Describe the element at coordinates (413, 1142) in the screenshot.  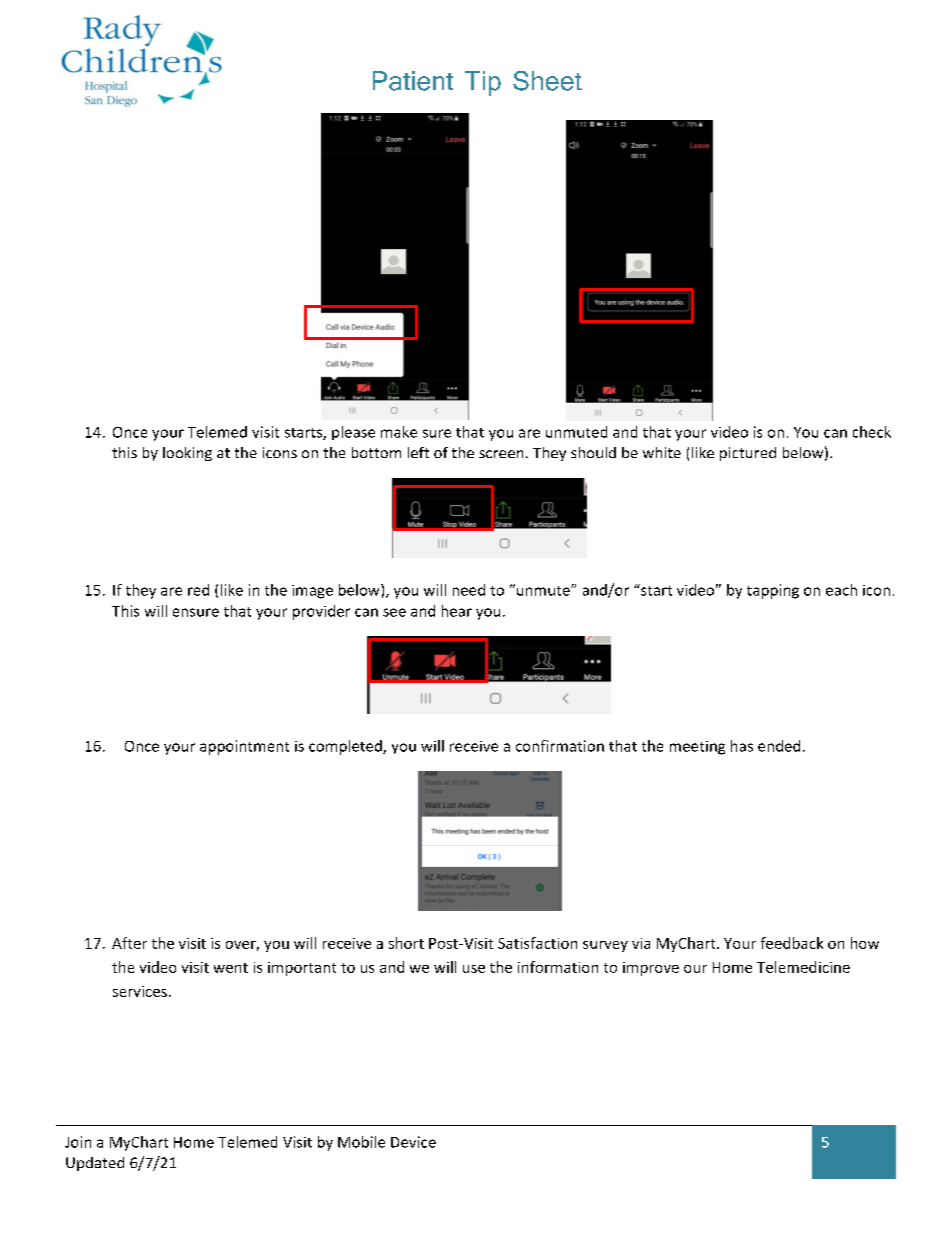
I see `Device` at that location.
